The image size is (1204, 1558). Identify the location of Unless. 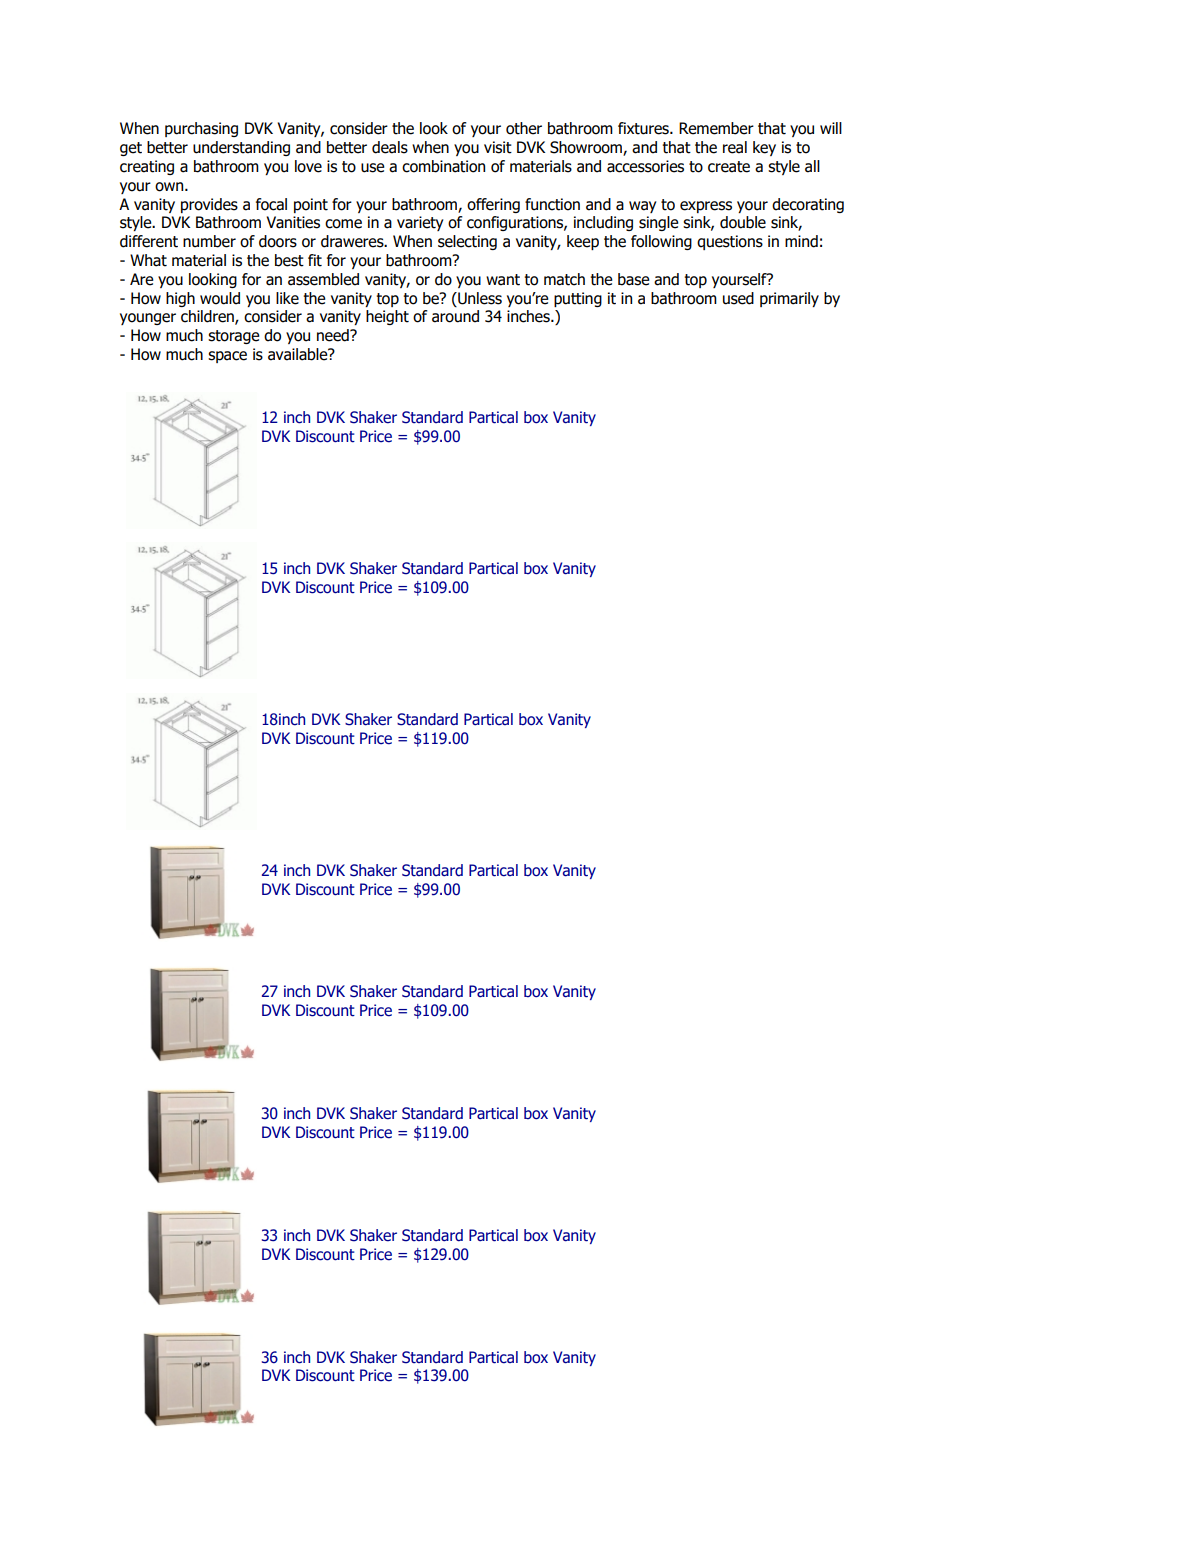
(479, 298).
